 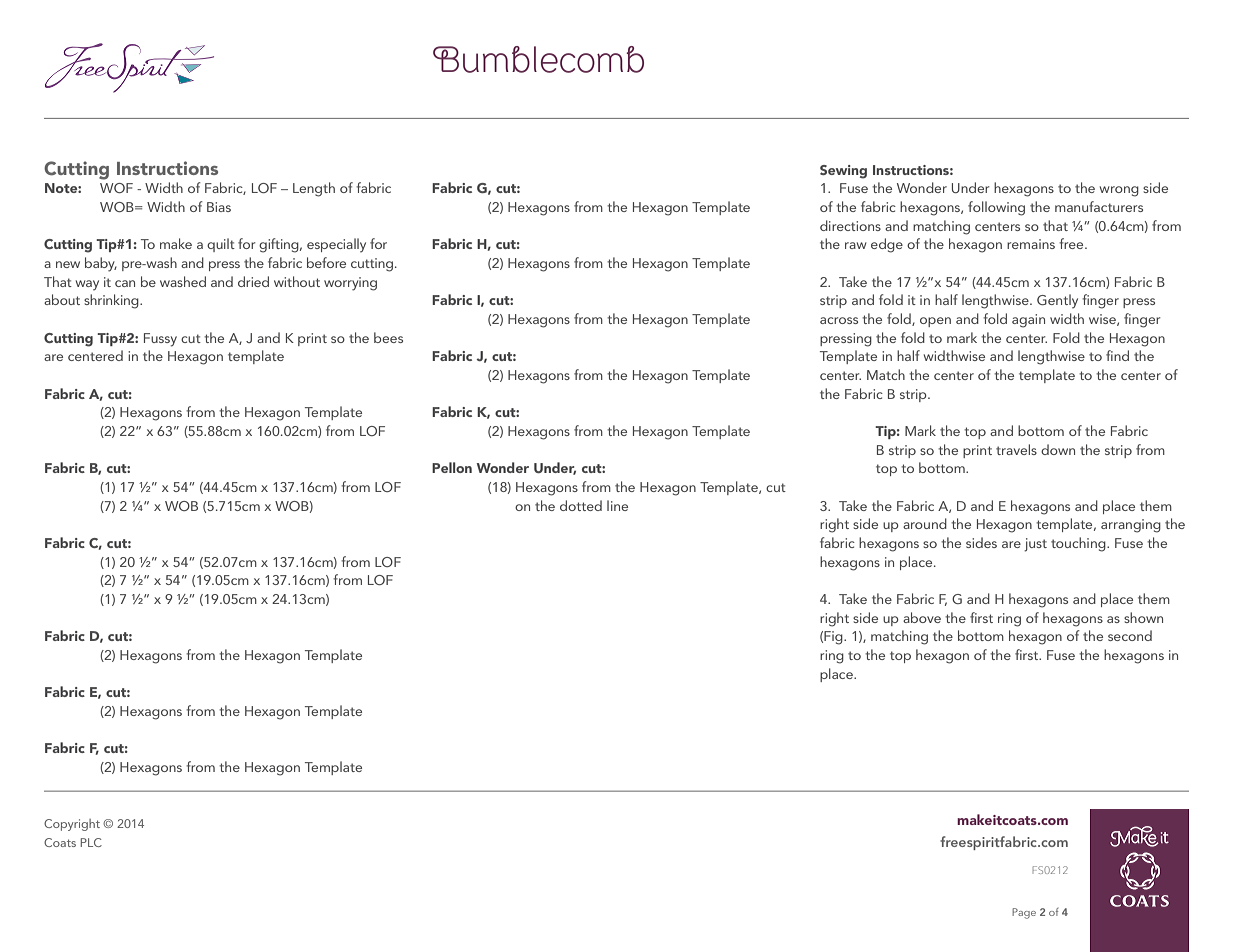 I want to click on Page, so click(x=1024, y=913).
